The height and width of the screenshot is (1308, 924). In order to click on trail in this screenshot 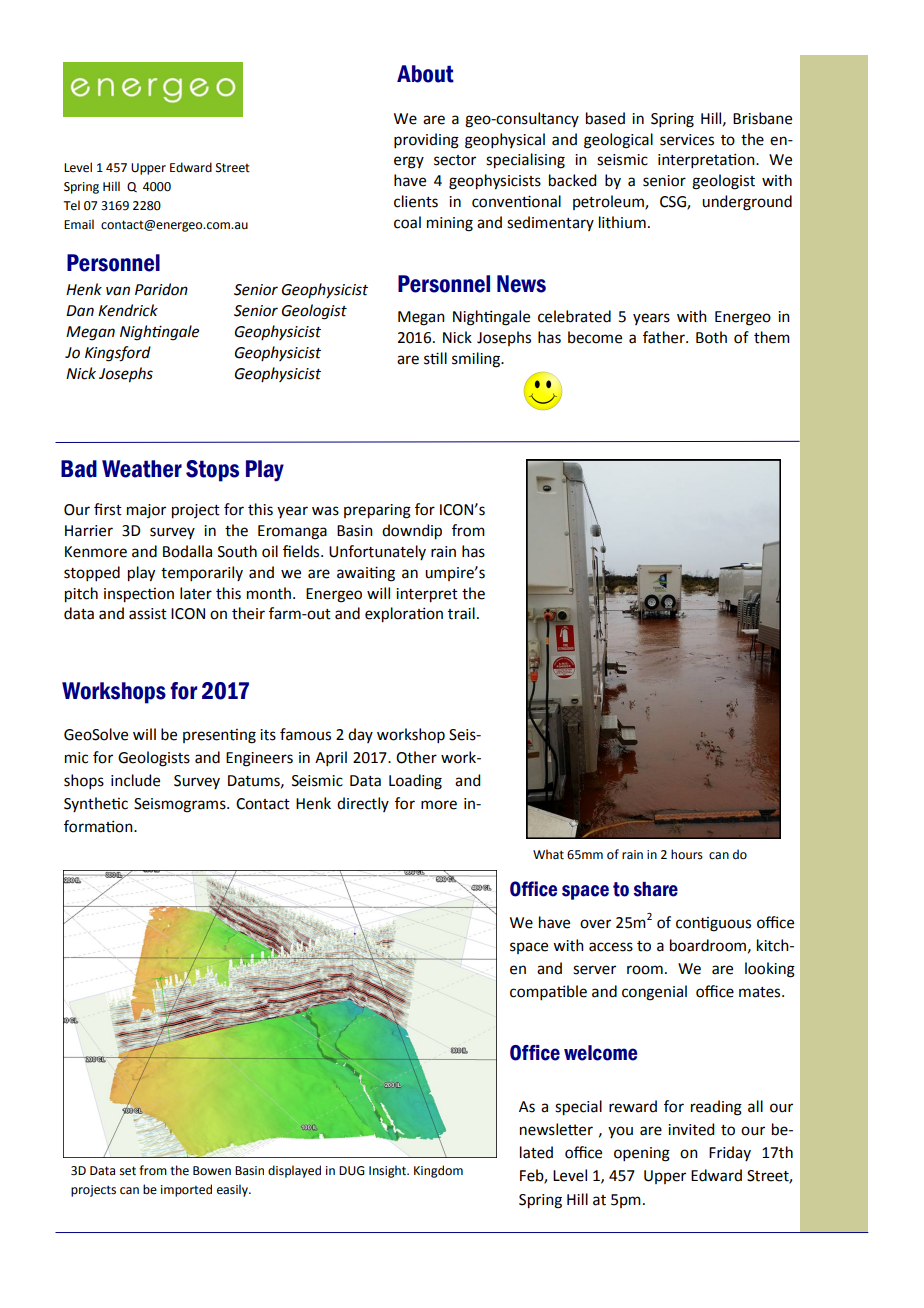, I will do `click(461, 613)`.
